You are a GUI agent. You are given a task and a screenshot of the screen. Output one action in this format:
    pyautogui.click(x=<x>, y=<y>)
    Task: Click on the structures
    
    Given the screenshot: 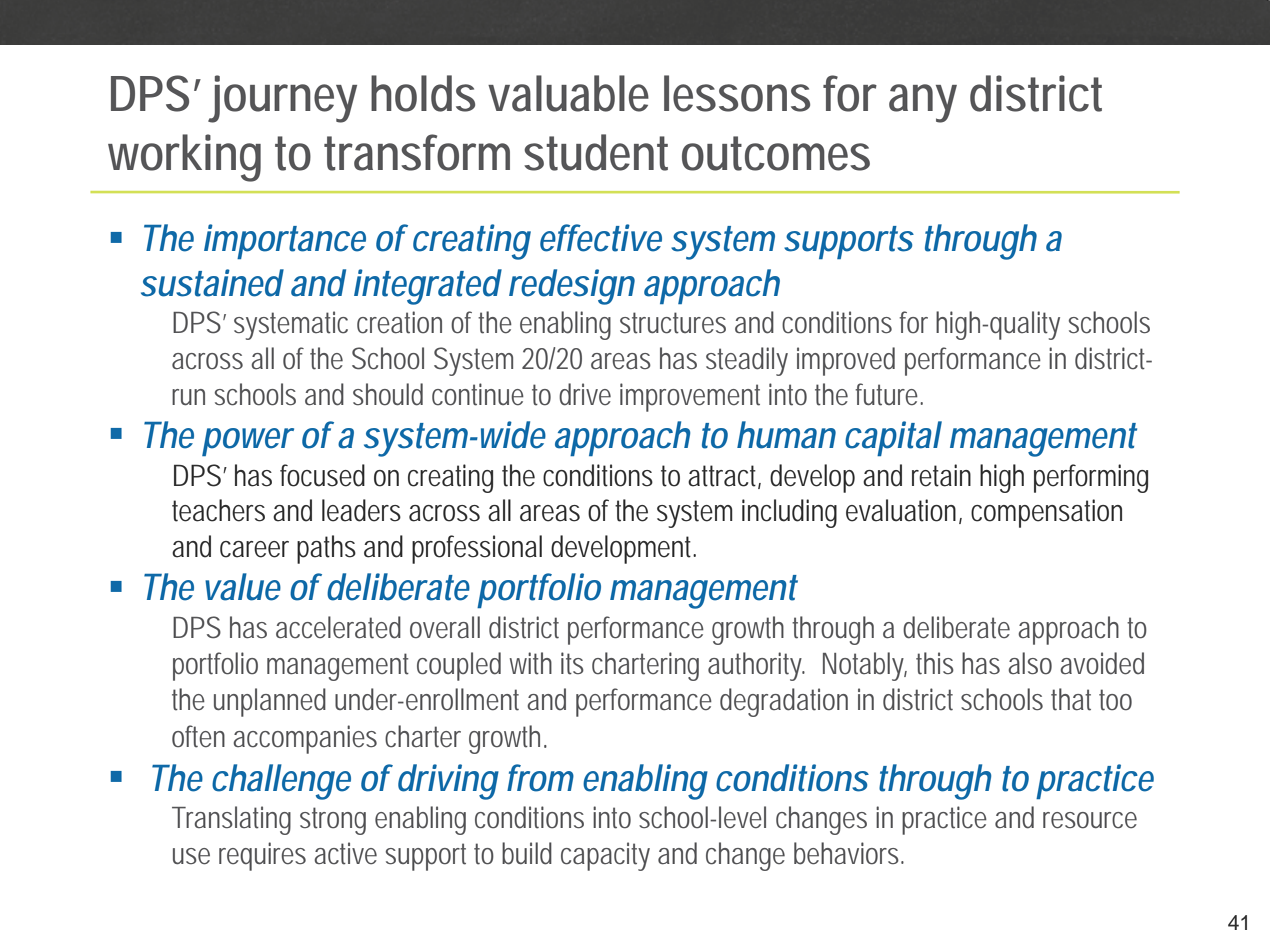 What is the action you would take?
    pyautogui.click(x=673, y=323)
